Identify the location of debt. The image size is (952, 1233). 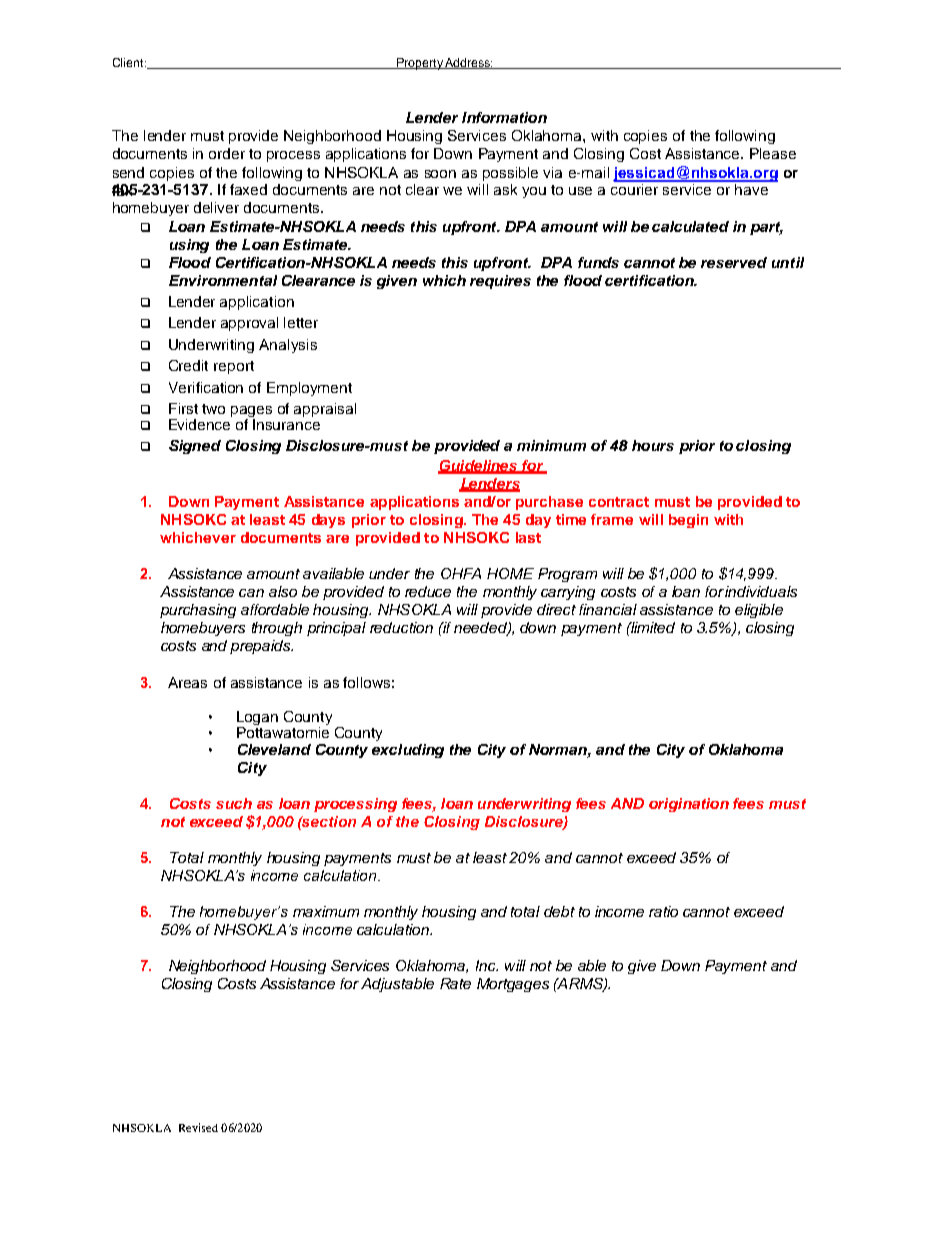
(559, 911).
